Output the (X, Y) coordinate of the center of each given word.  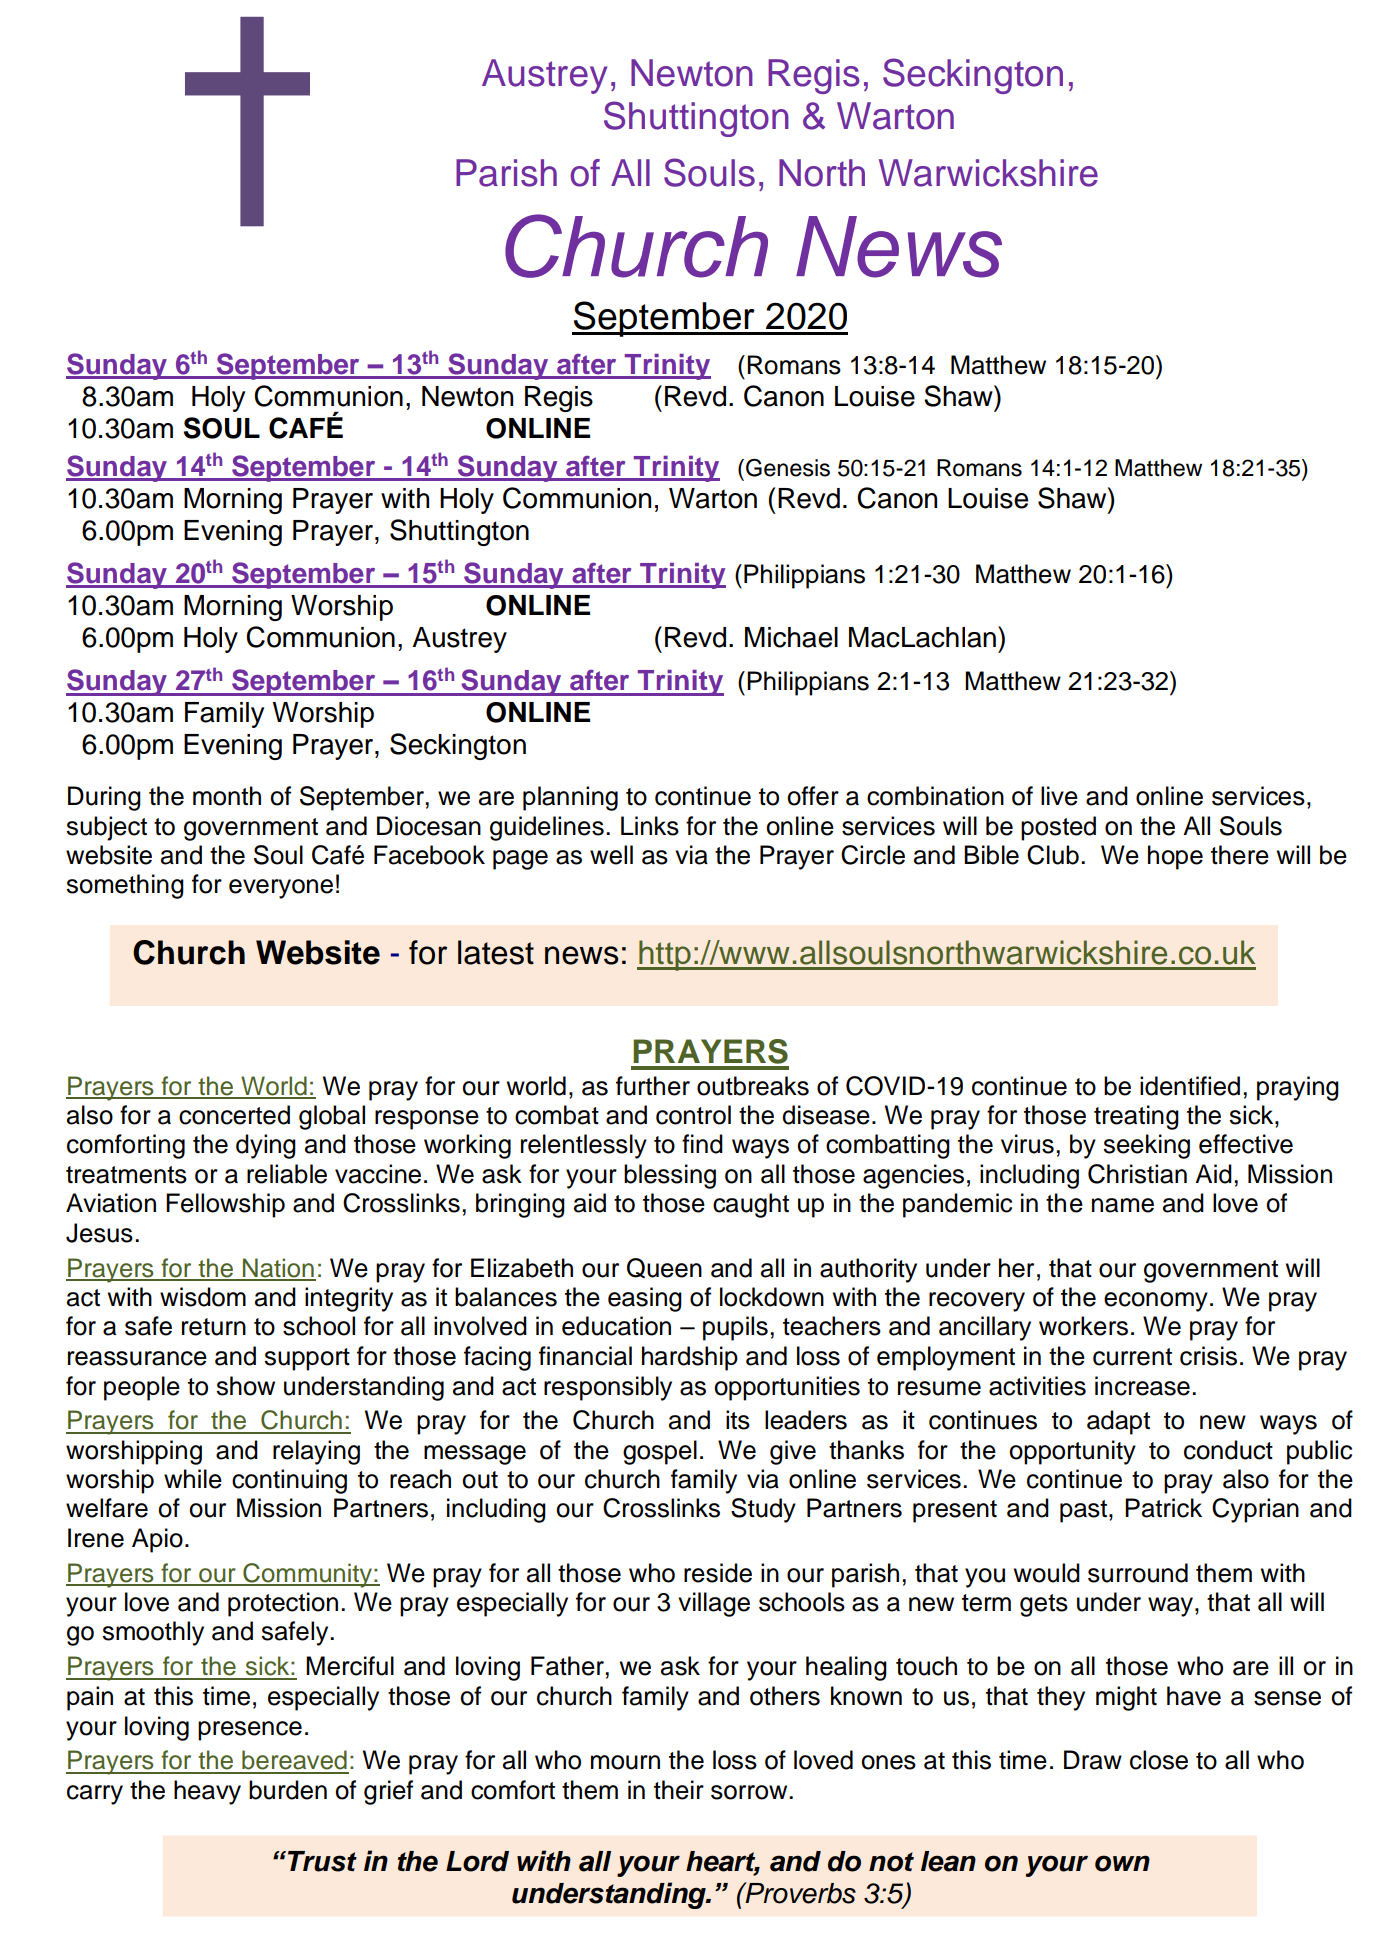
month (227, 796)
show (245, 1386)
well (611, 855)
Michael (791, 637)
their (679, 1790)
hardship (690, 1358)
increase (1142, 1386)
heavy (207, 1792)
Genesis (788, 468)
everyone (281, 889)
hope (1175, 857)
